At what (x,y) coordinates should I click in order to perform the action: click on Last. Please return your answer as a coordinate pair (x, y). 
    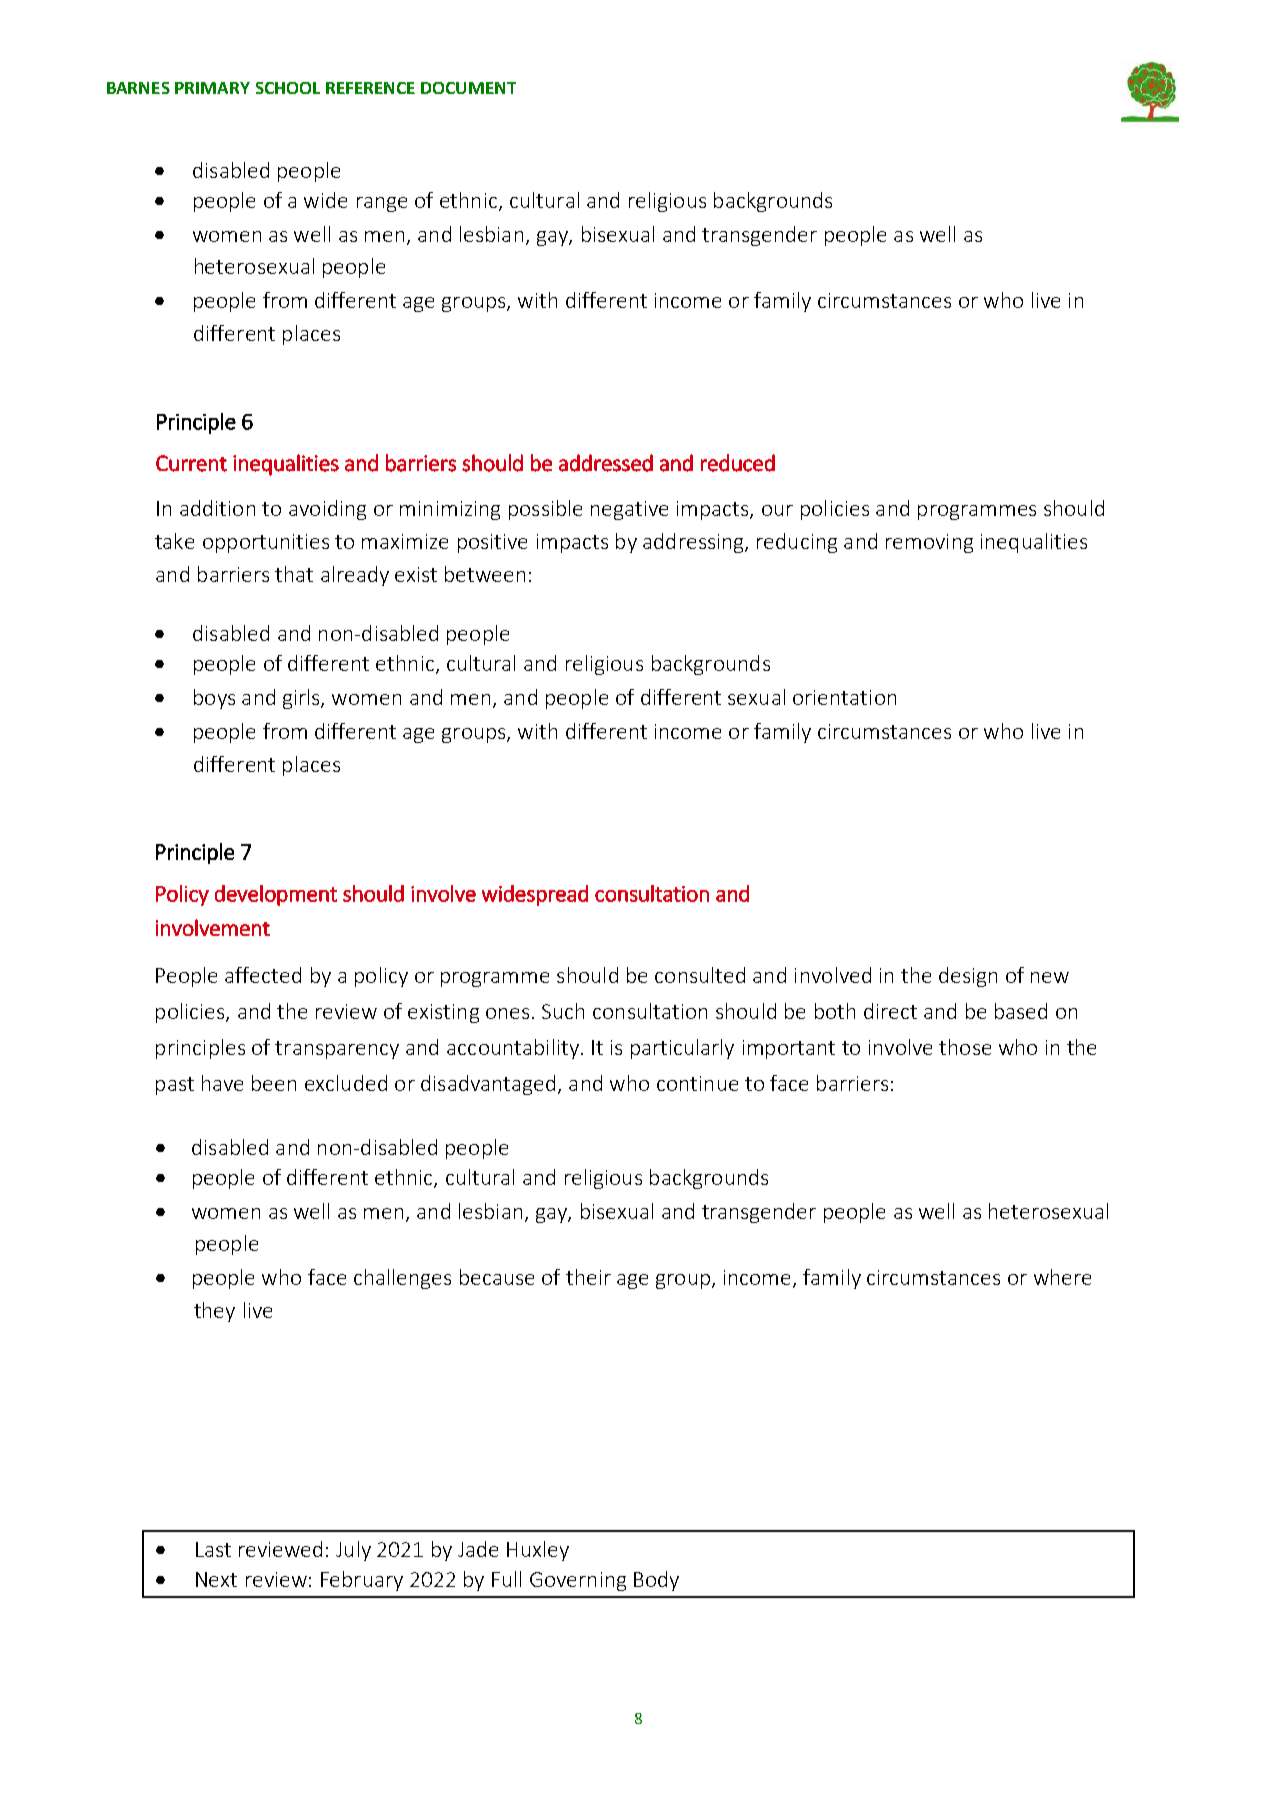
    Looking at the image, I should click on (213, 1549).
